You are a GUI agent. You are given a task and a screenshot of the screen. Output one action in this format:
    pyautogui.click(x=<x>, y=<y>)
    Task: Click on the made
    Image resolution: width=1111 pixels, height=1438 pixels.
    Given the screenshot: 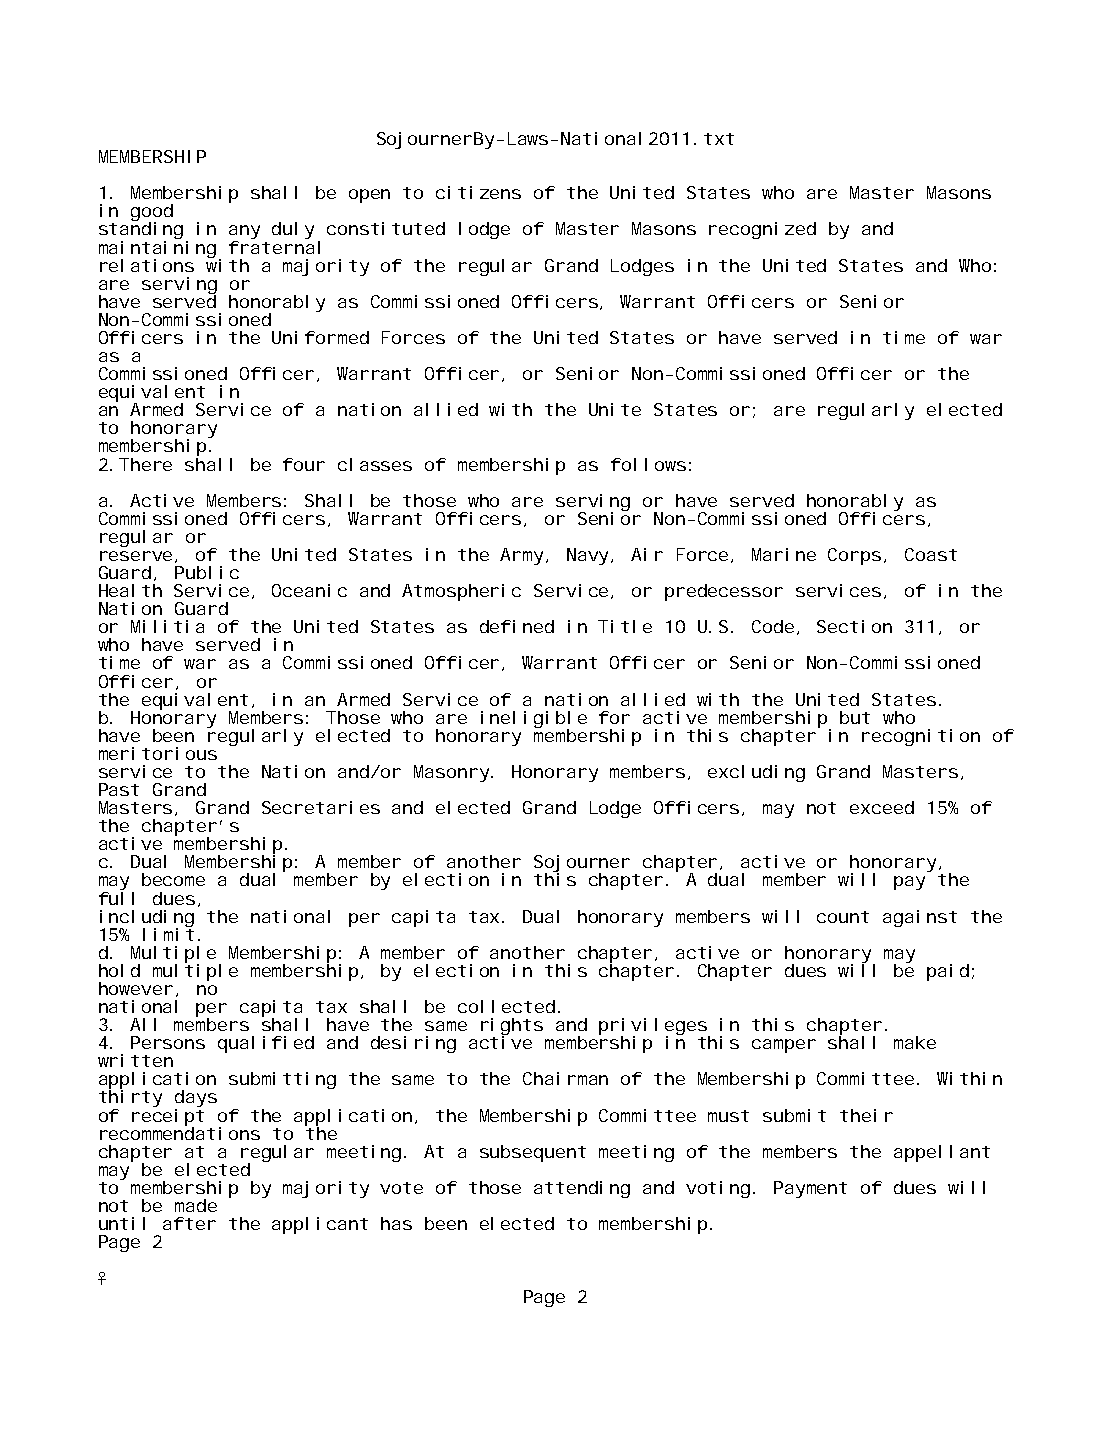 What is the action you would take?
    pyautogui.click(x=196, y=1205)
